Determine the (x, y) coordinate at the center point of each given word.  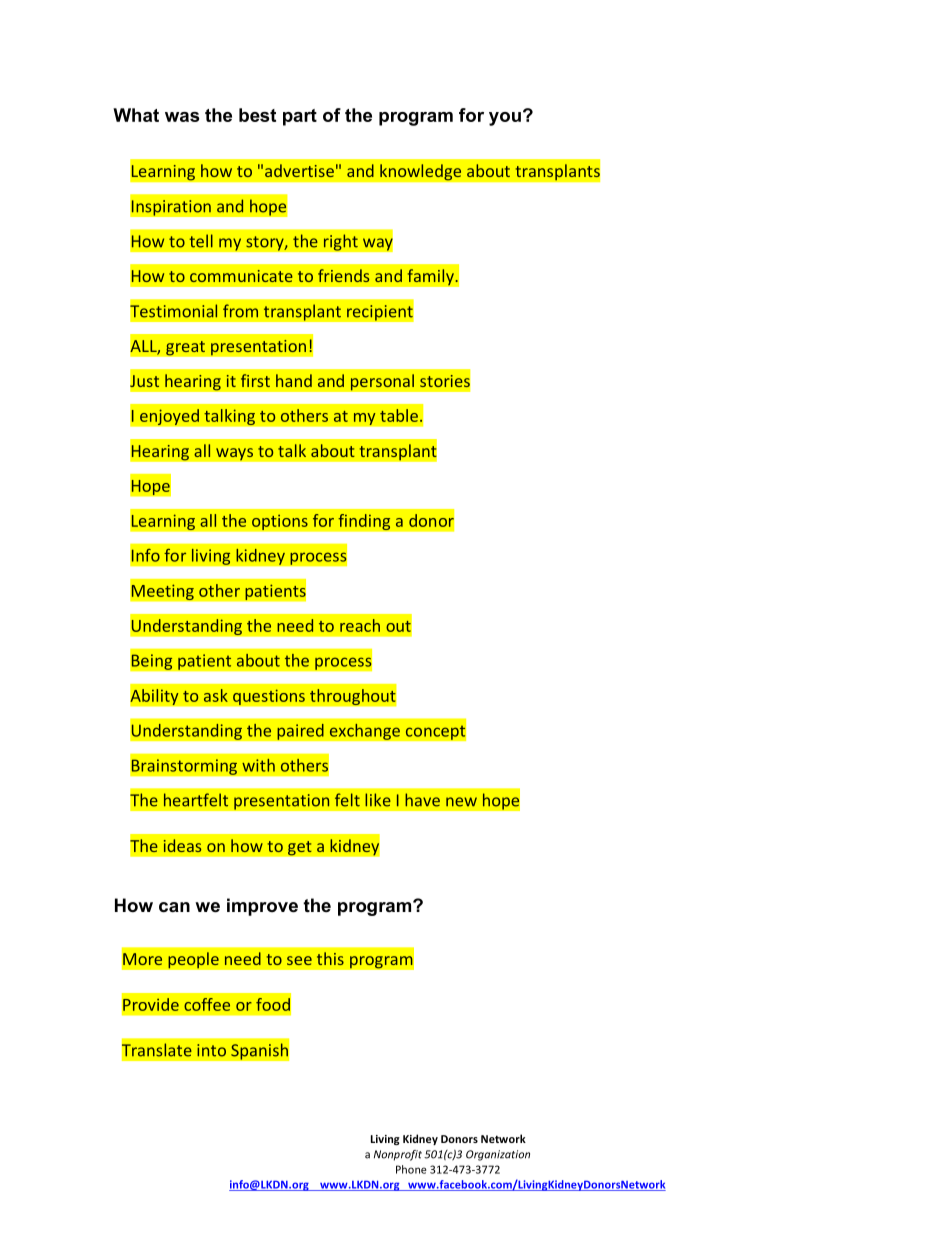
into (211, 1050)
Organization (498, 1155)
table (399, 415)
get (300, 848)
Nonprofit (398, 1155)
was (182, 117)
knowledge (421, 172)
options (280, 522)
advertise (299, 170)
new (461, 802)
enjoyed (169, 417)
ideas (182, 845)
